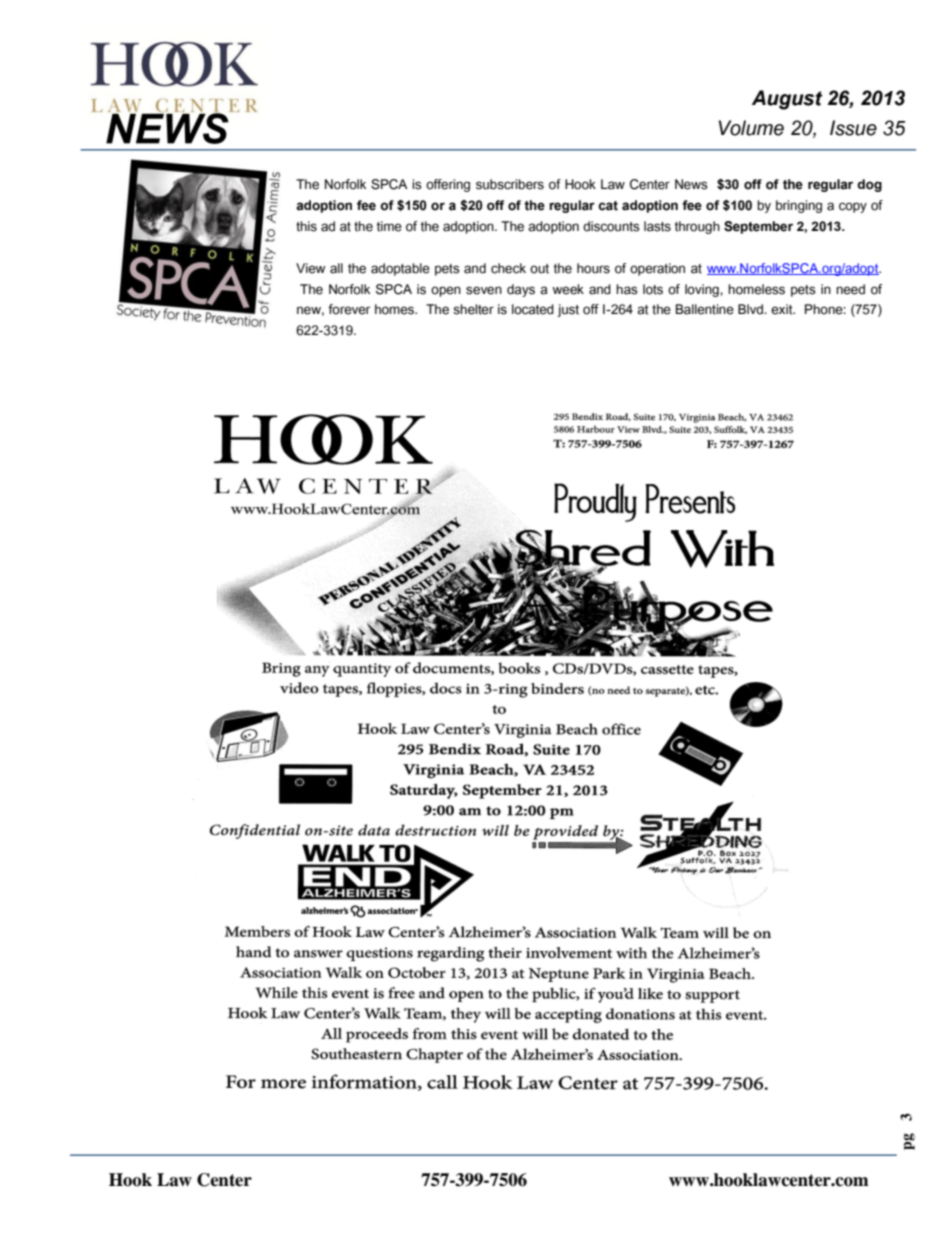 This screenshot has height=1233, width=952. What do you see at coordinates (758, 227) in the screenshot?
I see `September` at bounding box center [758, 227].
